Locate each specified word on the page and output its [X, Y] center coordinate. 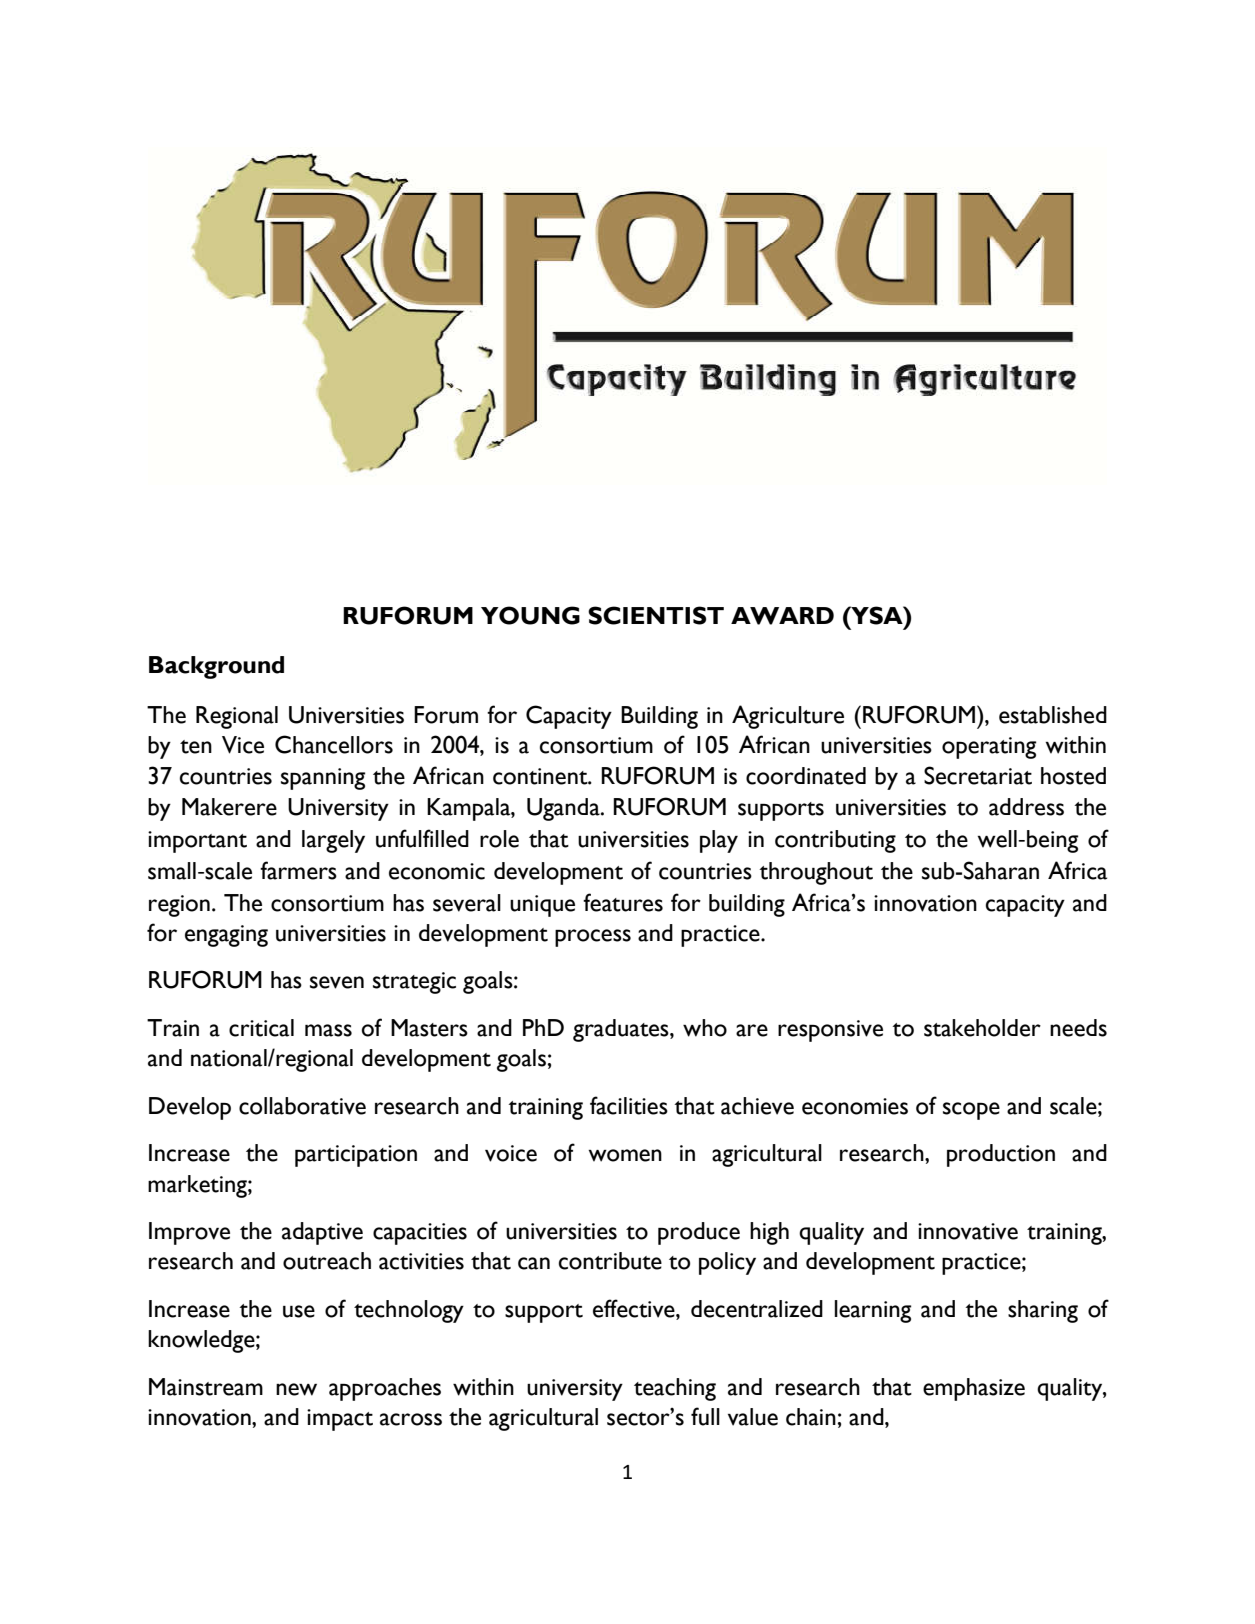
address [1026, 807]
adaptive [322, 1233]
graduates [622, 1030]
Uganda [564, 809]
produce [699, 1233]
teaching [675, 1389]
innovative [968, 1231]
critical [261, 1028]
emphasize [974, 1389]
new [296, 1389]
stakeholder [982, 1028]
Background [216, 667]
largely [333, 841]
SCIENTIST [656, 615]
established [1053, 715]
